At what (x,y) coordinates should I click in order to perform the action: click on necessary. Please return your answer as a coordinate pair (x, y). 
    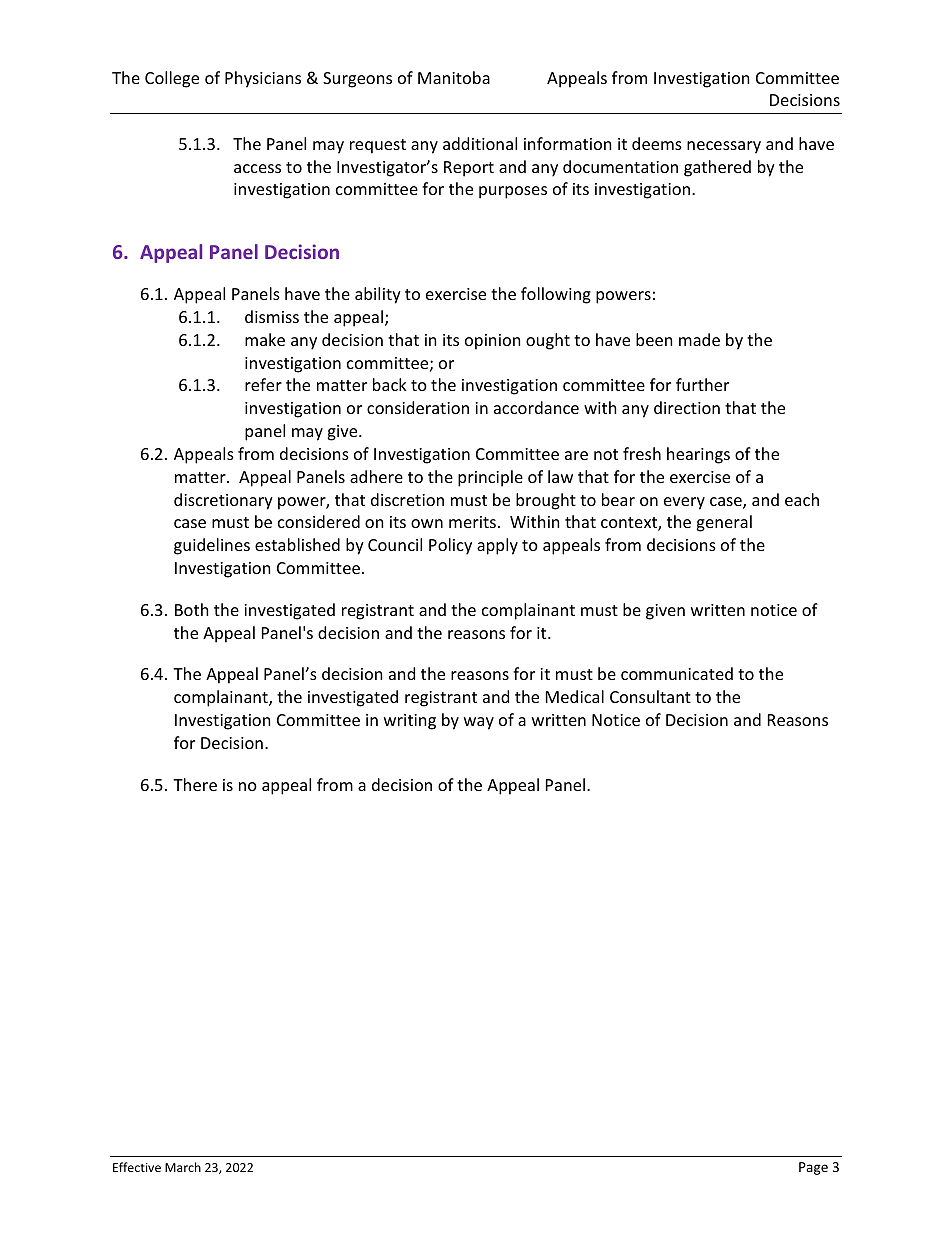
    Looking at the image, I should click on (724, 147).
